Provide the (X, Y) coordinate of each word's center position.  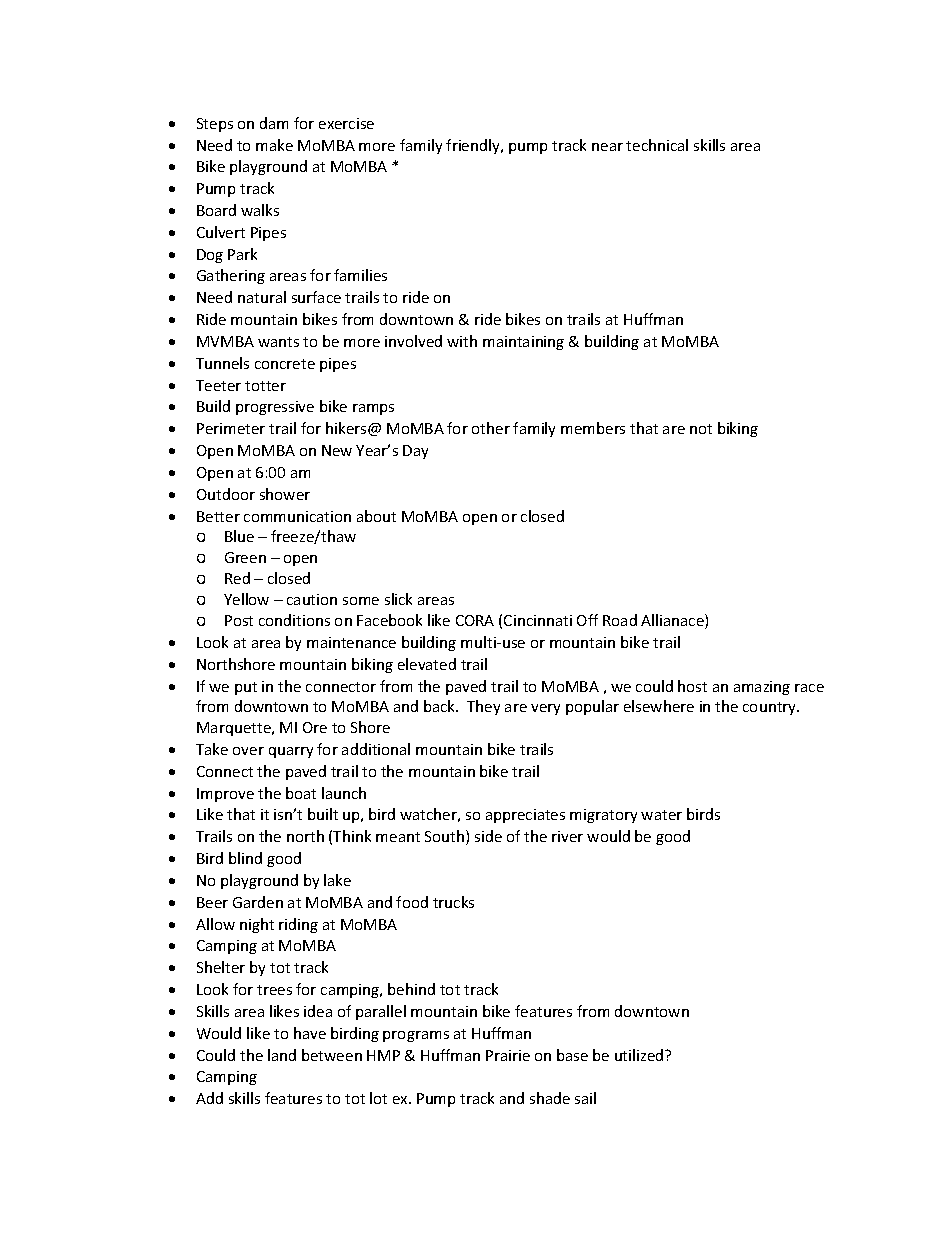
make (274, 145)
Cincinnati (538, 620)
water (661, 815)
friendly (474, 146)
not (701, 429)
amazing (762, 688)
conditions (294, 620)
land (282, 1055)
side (488, 836)
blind (245, 858)
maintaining (523, 343)
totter (265, 386)
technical (657, 145)
